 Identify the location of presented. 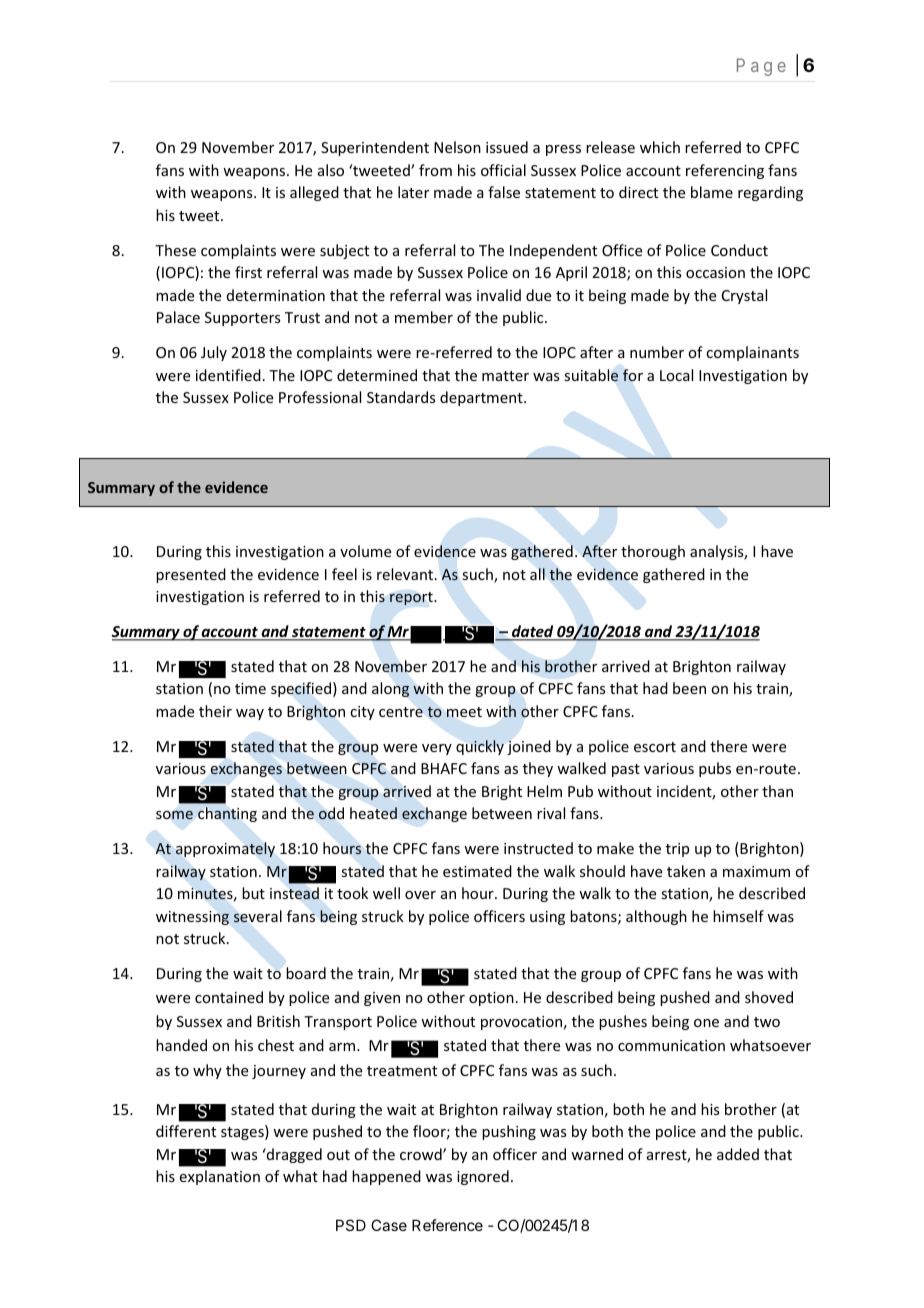
(191, 575).
